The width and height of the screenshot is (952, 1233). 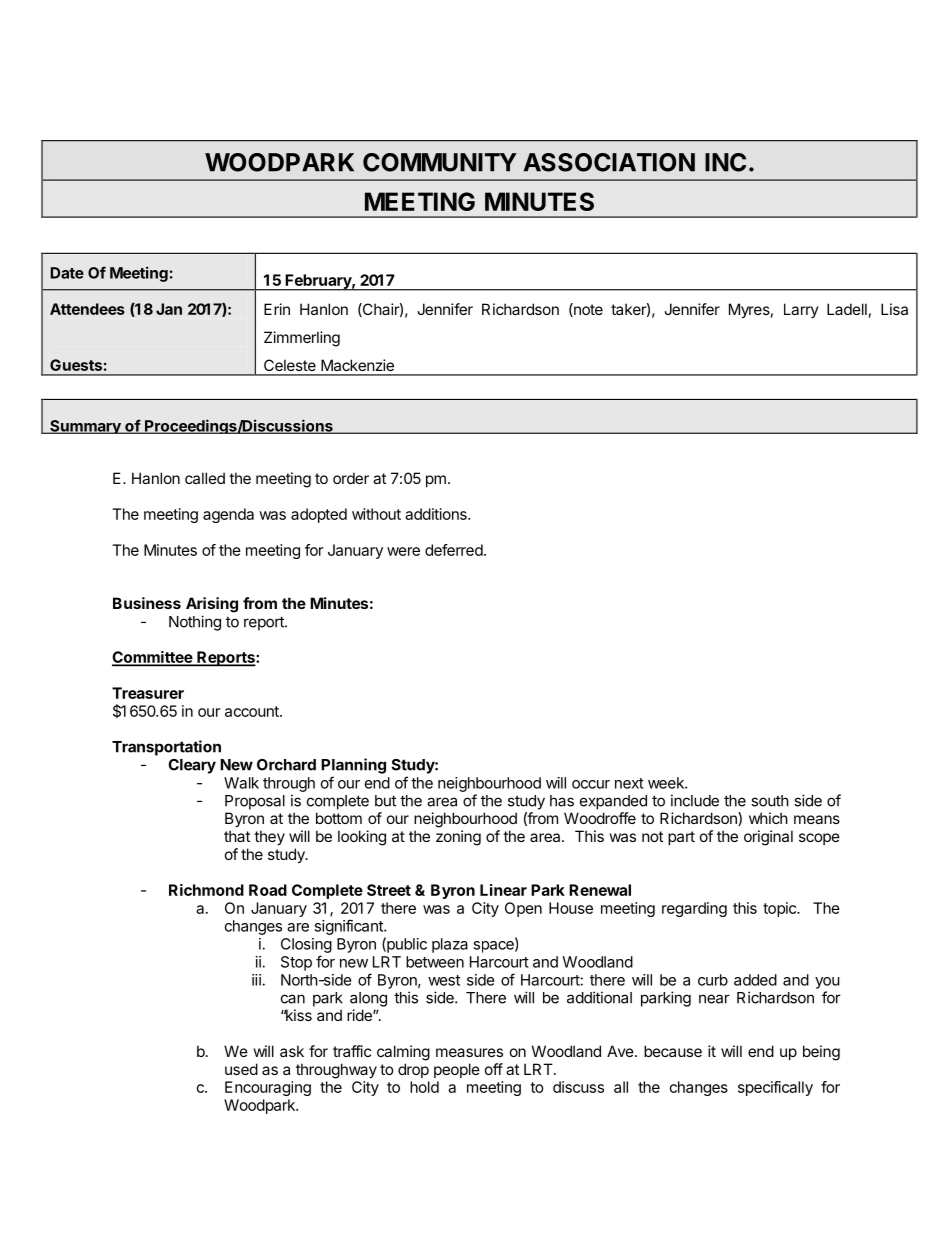 What do you see at coordinates (819, 839) in the screenshot?
I see `scope` at bounding box center [819, 839].
